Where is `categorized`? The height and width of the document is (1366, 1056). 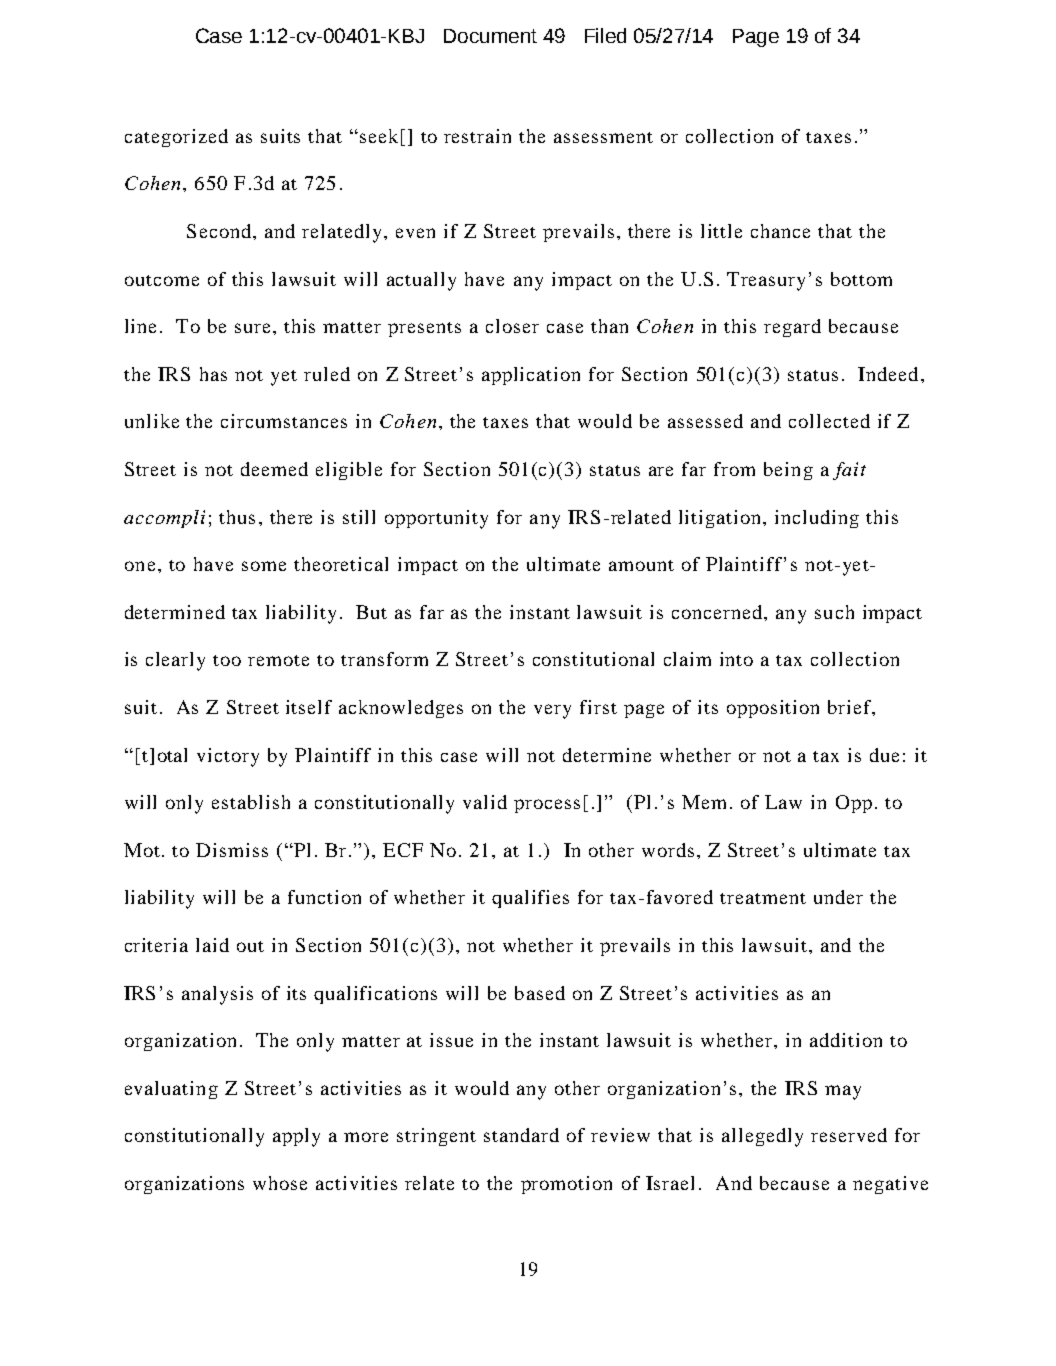 categorized is located at coordinates (176, 138).
